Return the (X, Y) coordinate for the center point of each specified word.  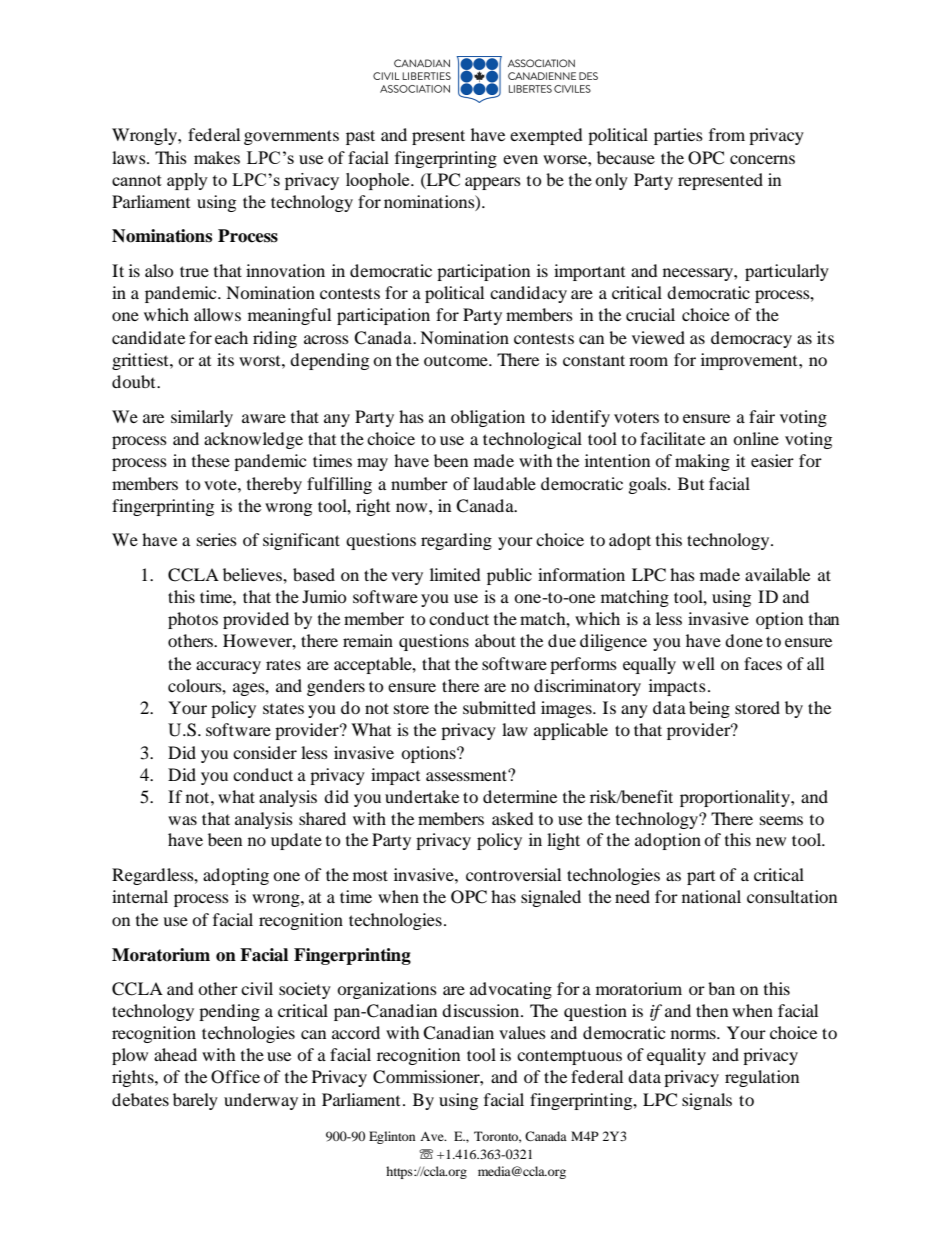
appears (493, 183)
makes (217, 157)
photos (193, 620)
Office (235, 1077)
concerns (762, 159)
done (744, 640)
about (495, 640)
